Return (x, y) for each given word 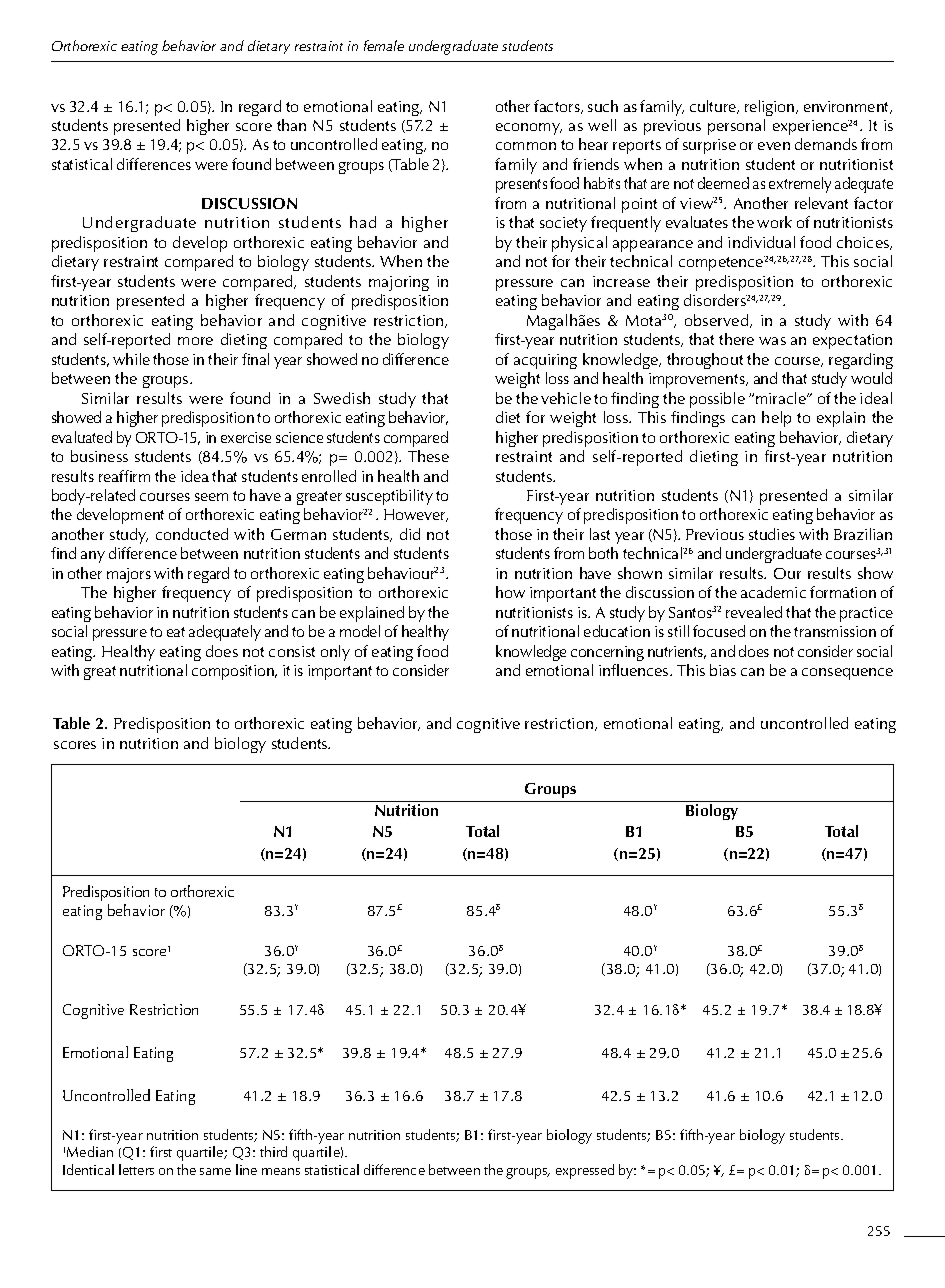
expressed (585, 1171)
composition (234, 672)
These (428, 456)
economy (529, 129)
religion (771, 108)
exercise (246, 437)
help (776, 419)
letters (136, 1169)
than (291, 125)
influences (635, 670)
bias (723, 670)
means (281, 1171)
